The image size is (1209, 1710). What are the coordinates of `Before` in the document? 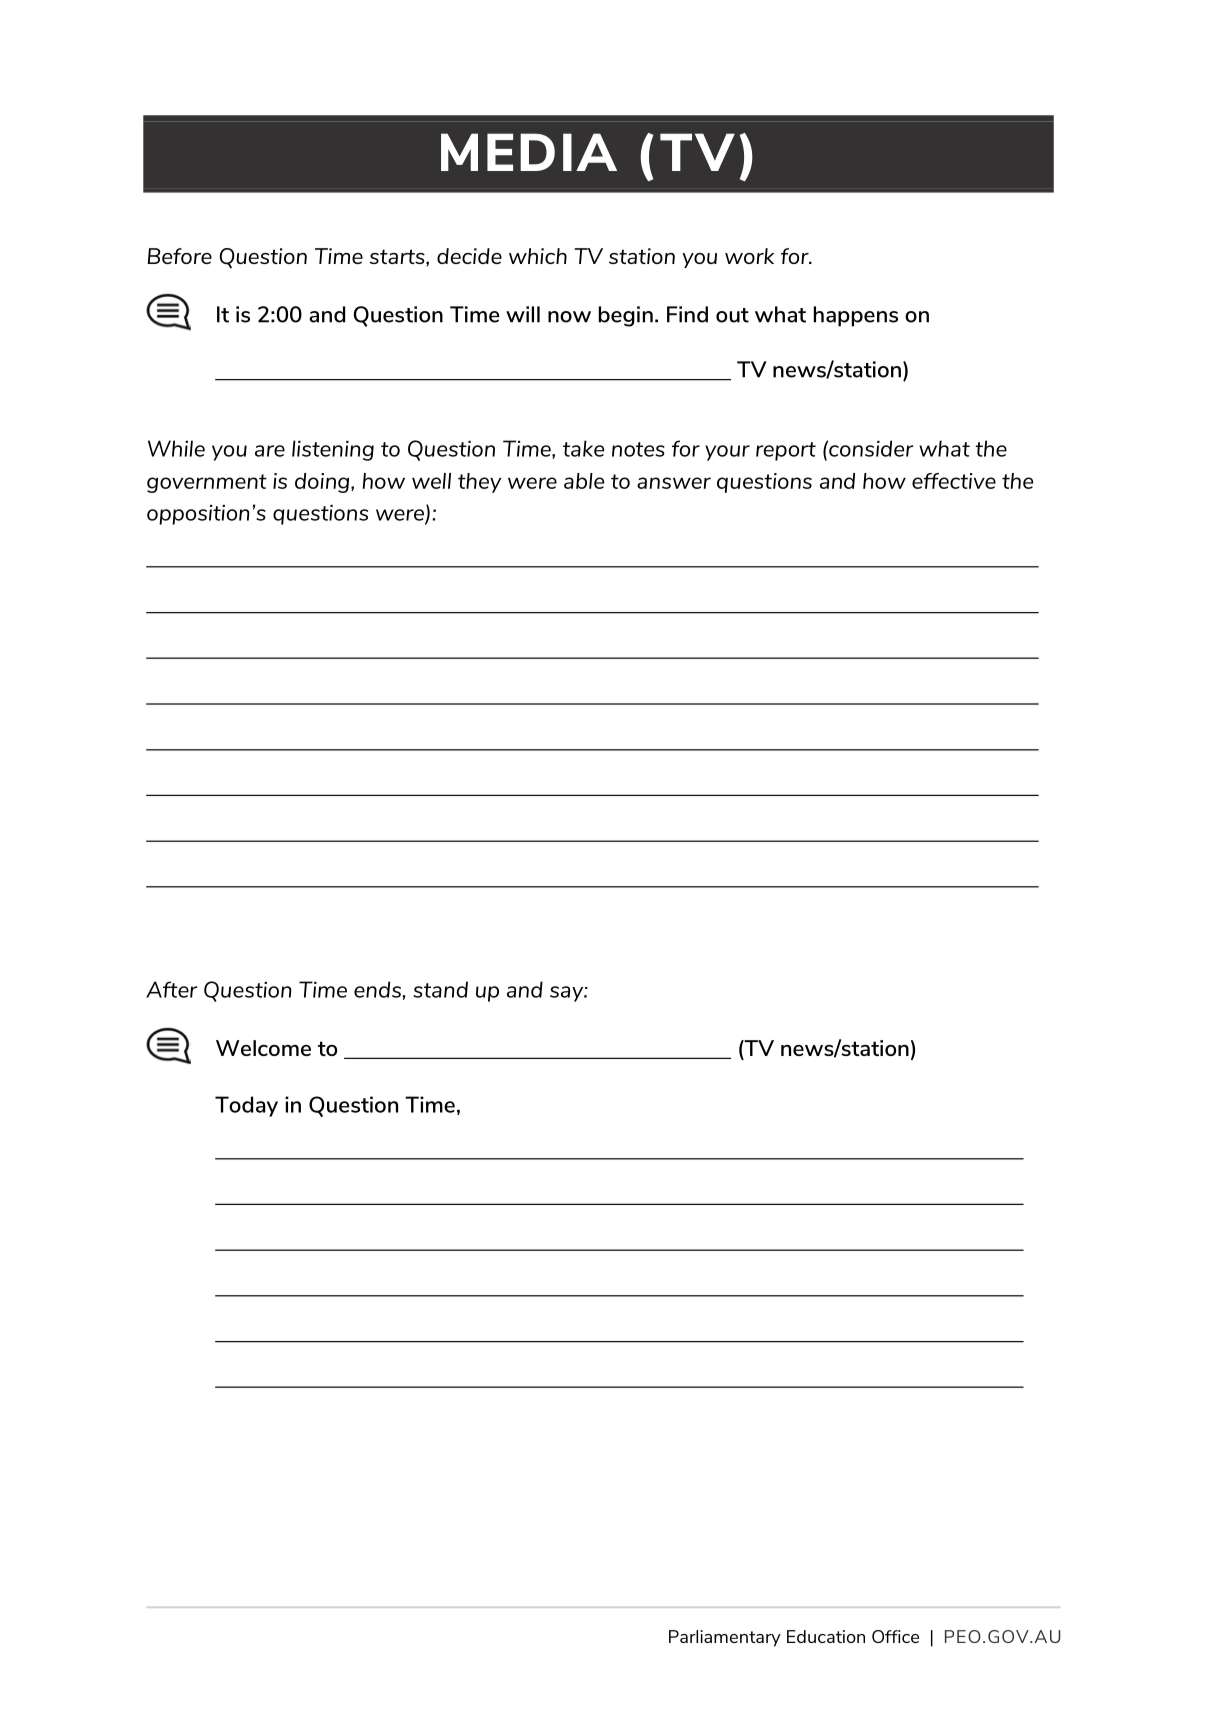 It's located at (180, 256).
